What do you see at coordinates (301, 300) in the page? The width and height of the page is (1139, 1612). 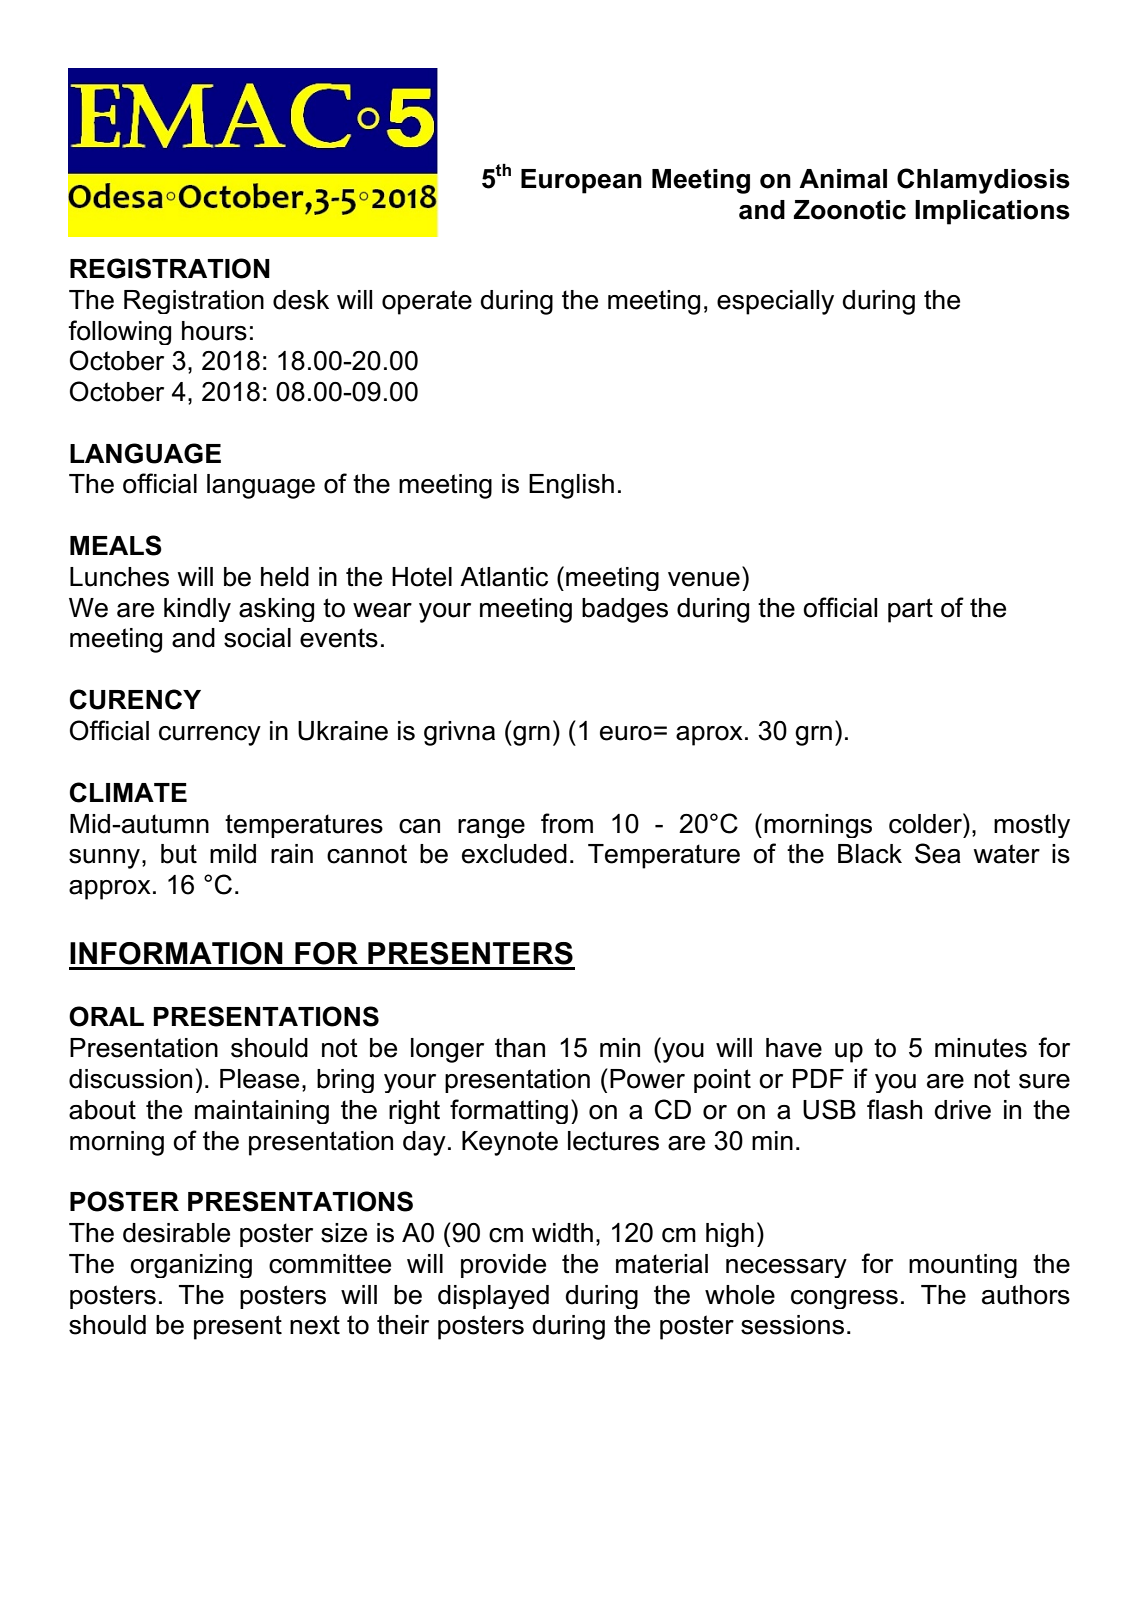 I see `desk` at bounding box center [301, 300].
